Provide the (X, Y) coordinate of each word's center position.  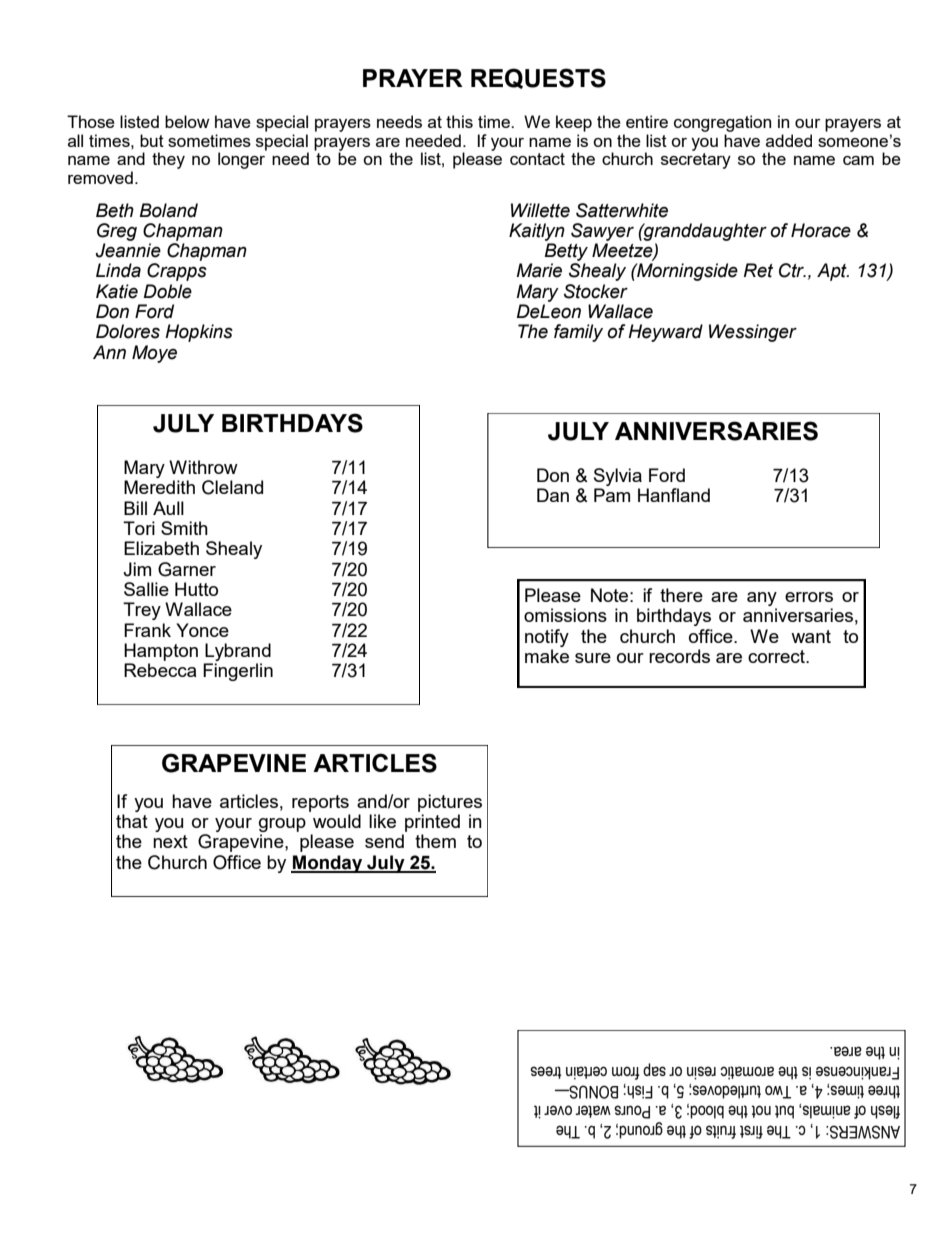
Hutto (196, 589)
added (789, 140)
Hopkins (199, 333)
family (578, 333)
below (187, 121)
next (170, 841)
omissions (565, 615)
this (459, 121)
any (762, 599)
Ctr (792, 270)
